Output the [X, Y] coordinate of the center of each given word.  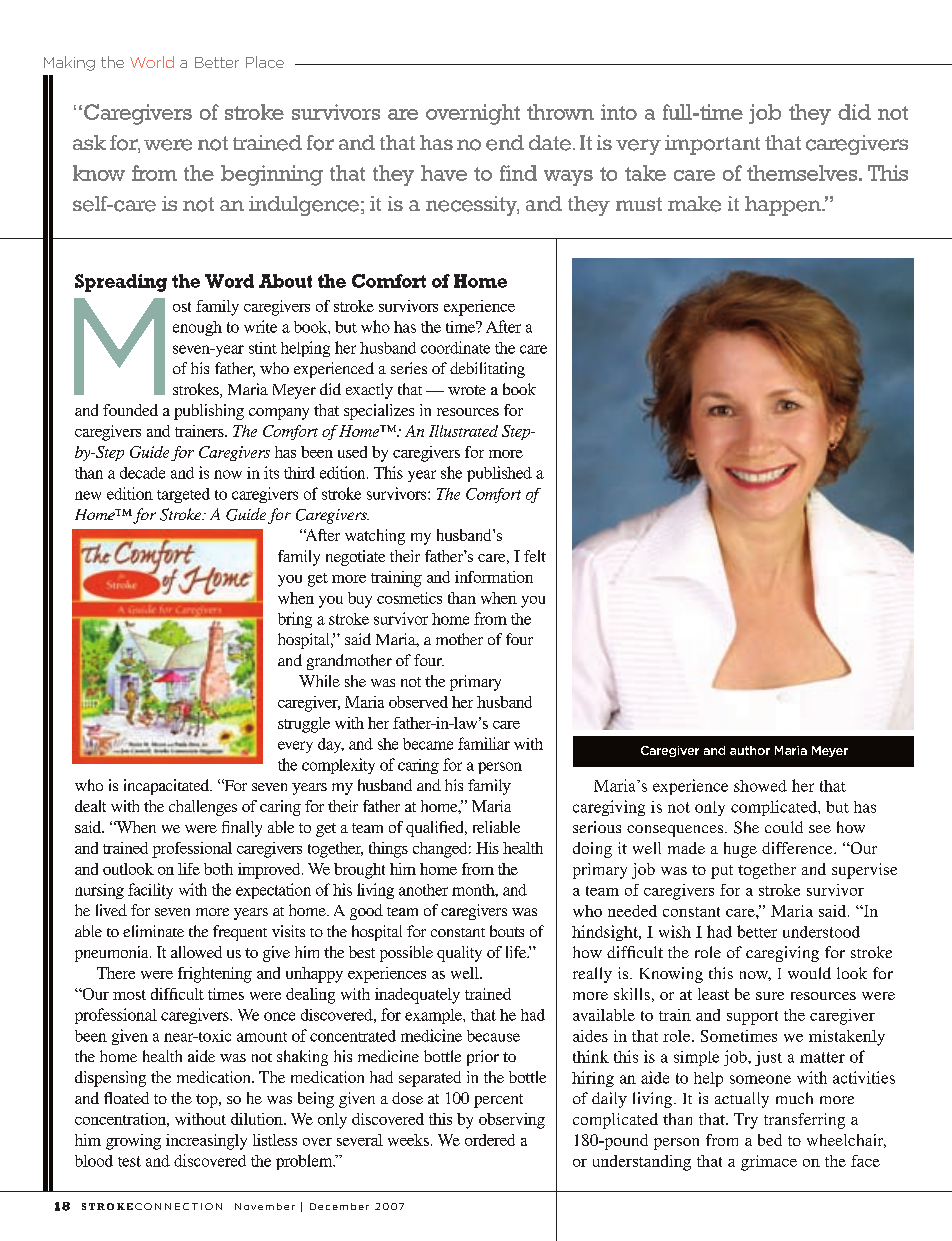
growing [133, 1142]
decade [142, 473]
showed [760, 786]
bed [770, 1140]
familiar [484, 743]
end [505, 143]
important [712, 145]
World [152, 62]
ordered [490, 1140]
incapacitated [168, 787]
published [499, 474]
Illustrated [463, 431]
